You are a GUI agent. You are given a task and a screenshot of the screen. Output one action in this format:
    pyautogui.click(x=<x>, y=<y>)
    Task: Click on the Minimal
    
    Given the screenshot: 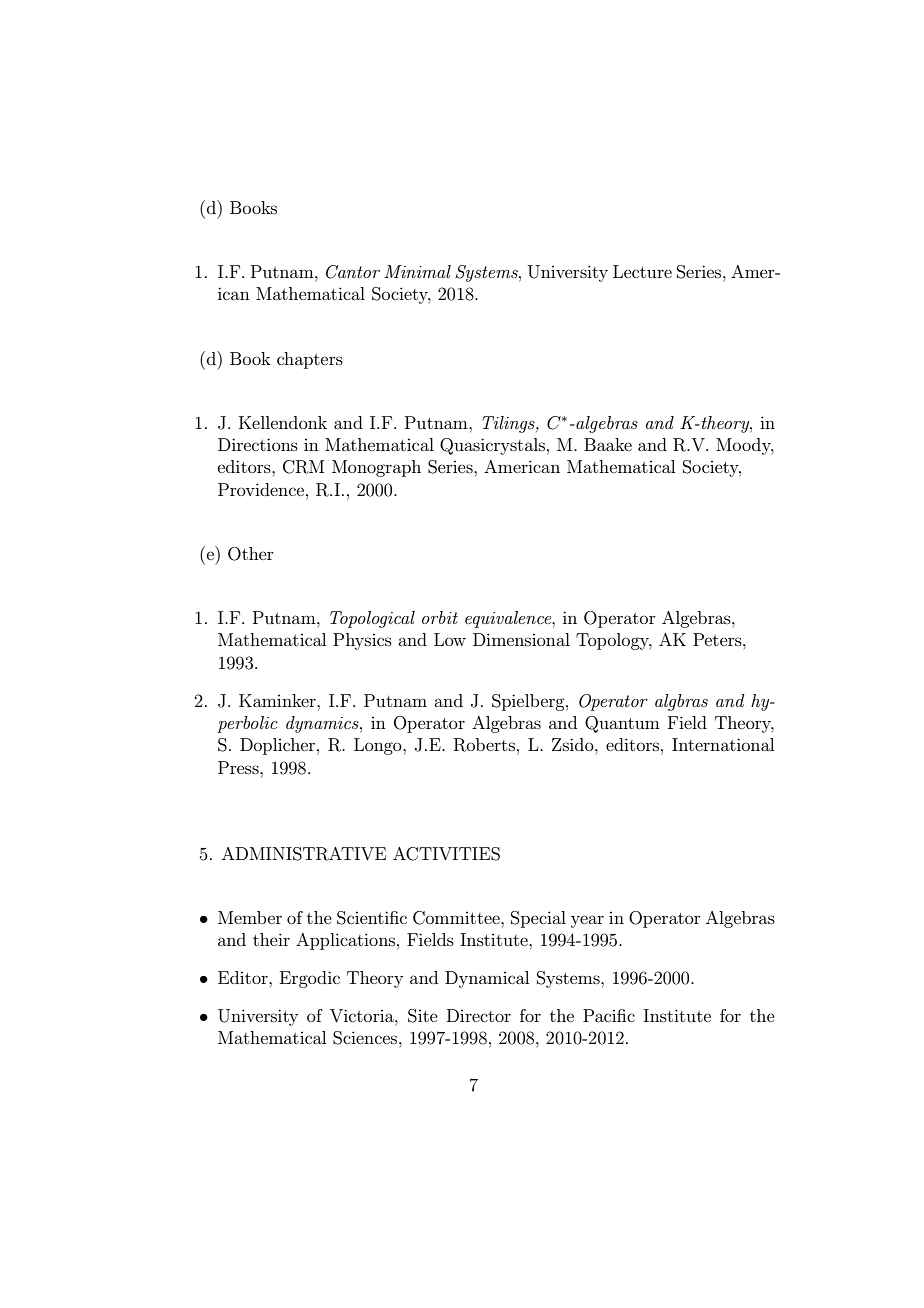 What is the action you would take?
    pyautogui.click(x=417, y=271)
